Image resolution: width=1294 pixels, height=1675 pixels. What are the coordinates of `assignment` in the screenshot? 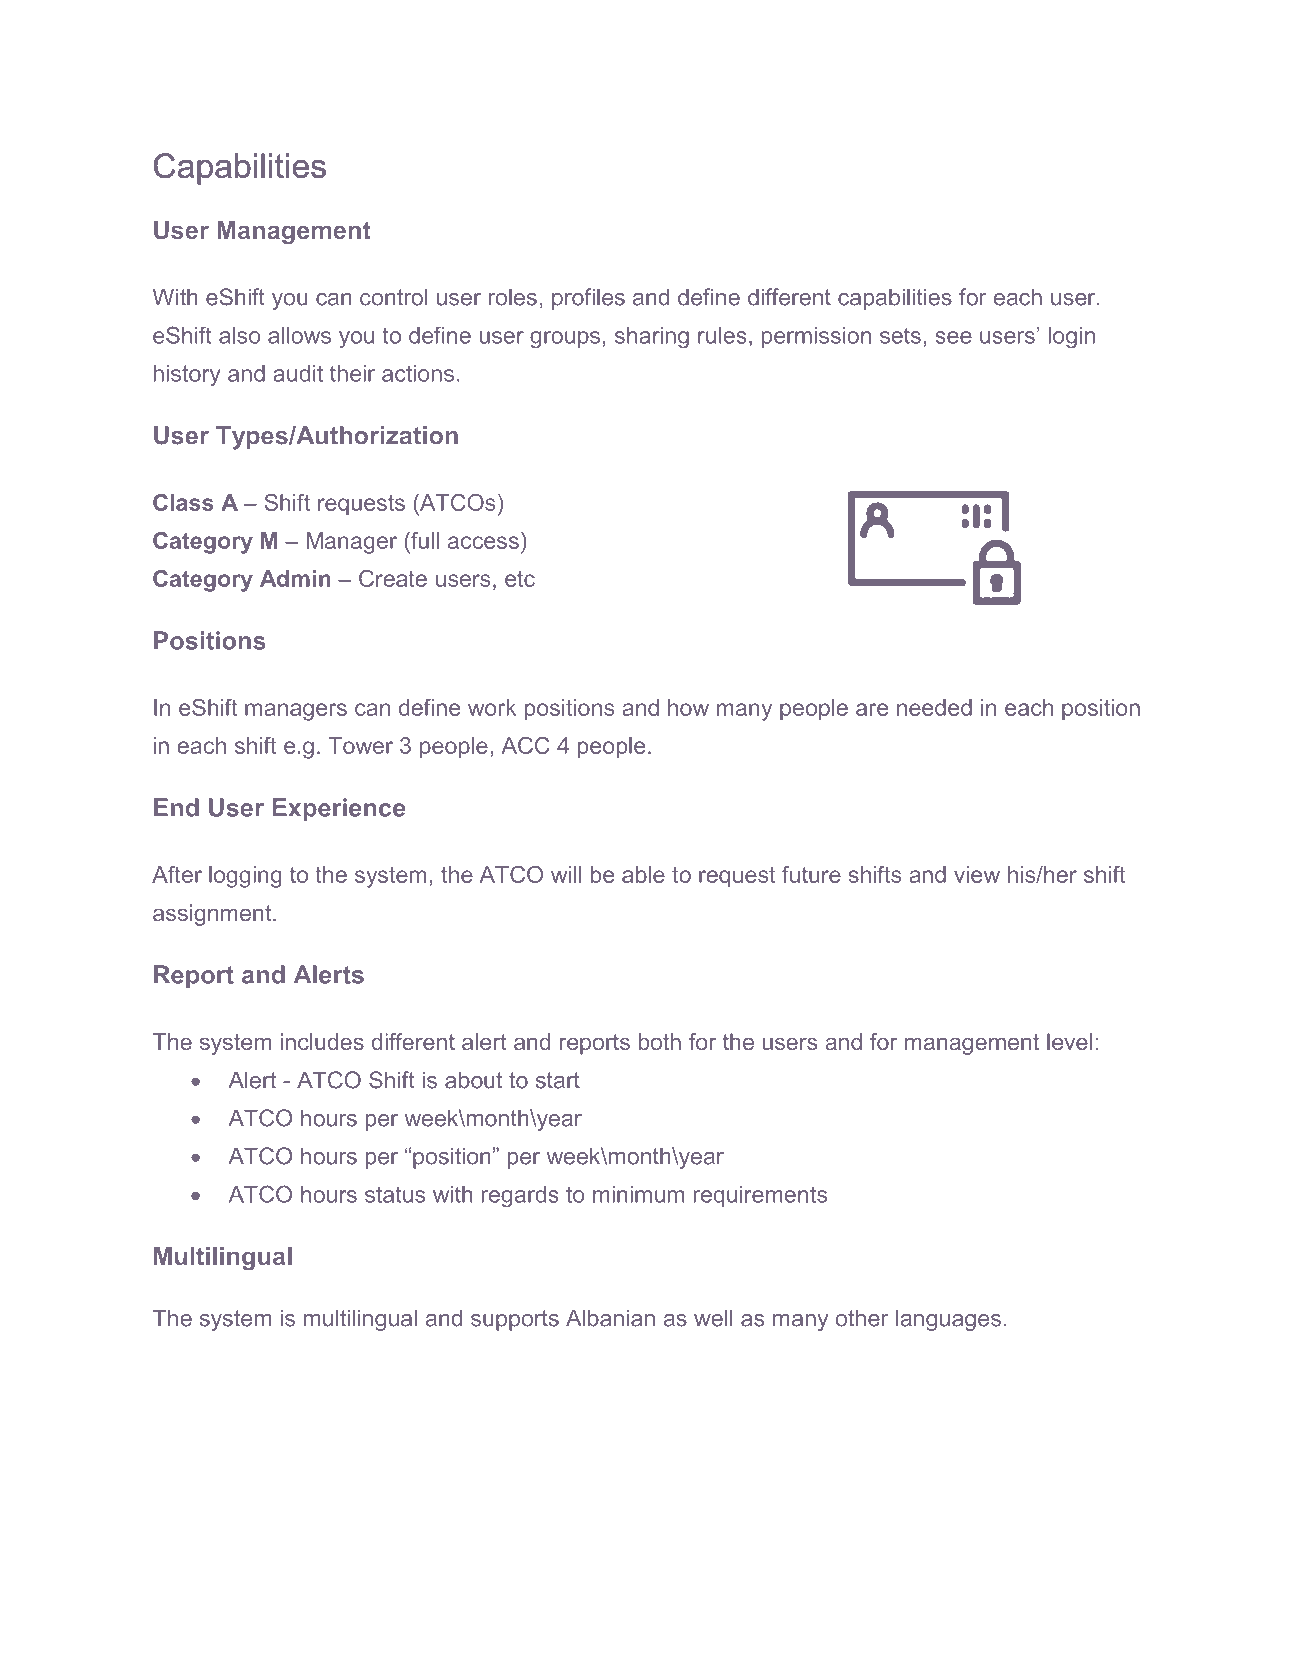 It's located at (213, 915).
